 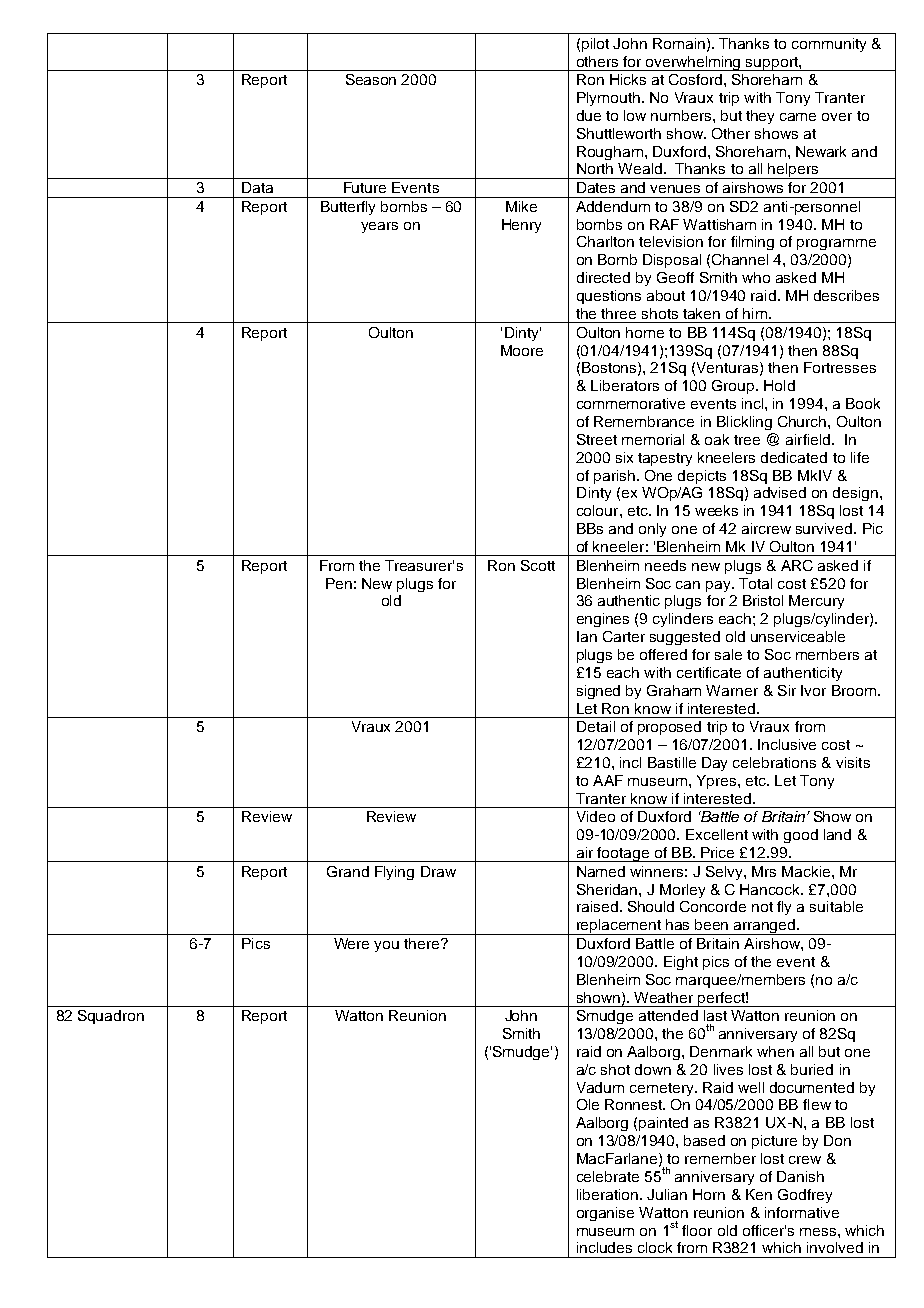 What do you see at coordinates (348, 871) in the screenshot?
I see `Grand` at bounding box center [348, 871].
